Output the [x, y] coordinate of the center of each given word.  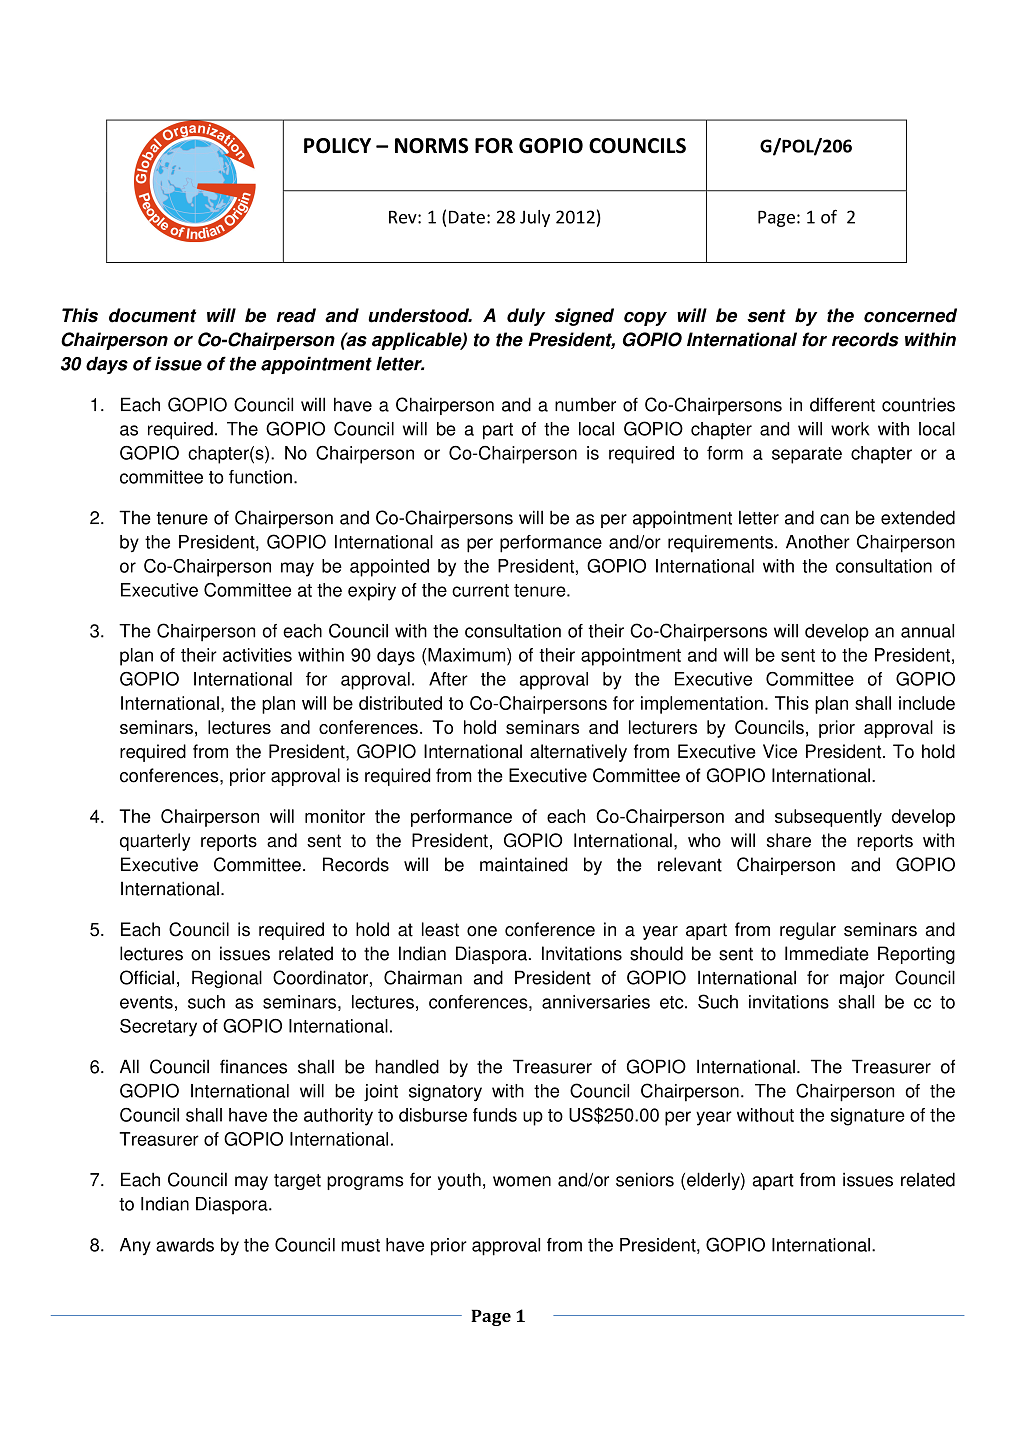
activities [257, 655]
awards [185, 1245]
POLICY [337, 146]
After [448, 679]
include [927, 703]
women [522, 1181]
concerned [910, 315]
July [535, 218]
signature [868, 1117]
